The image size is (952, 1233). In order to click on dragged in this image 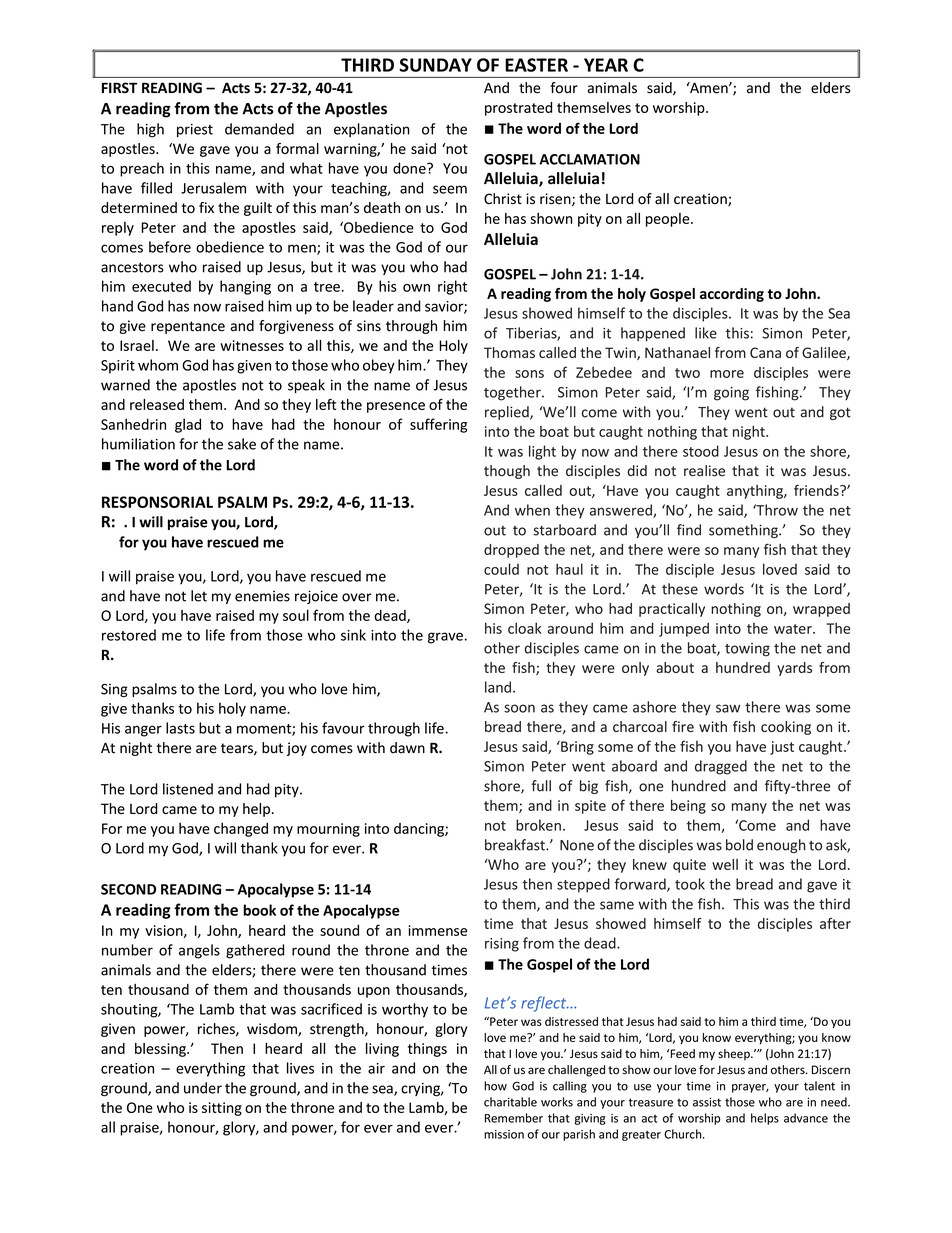, I will do `click(721, 767)`.
